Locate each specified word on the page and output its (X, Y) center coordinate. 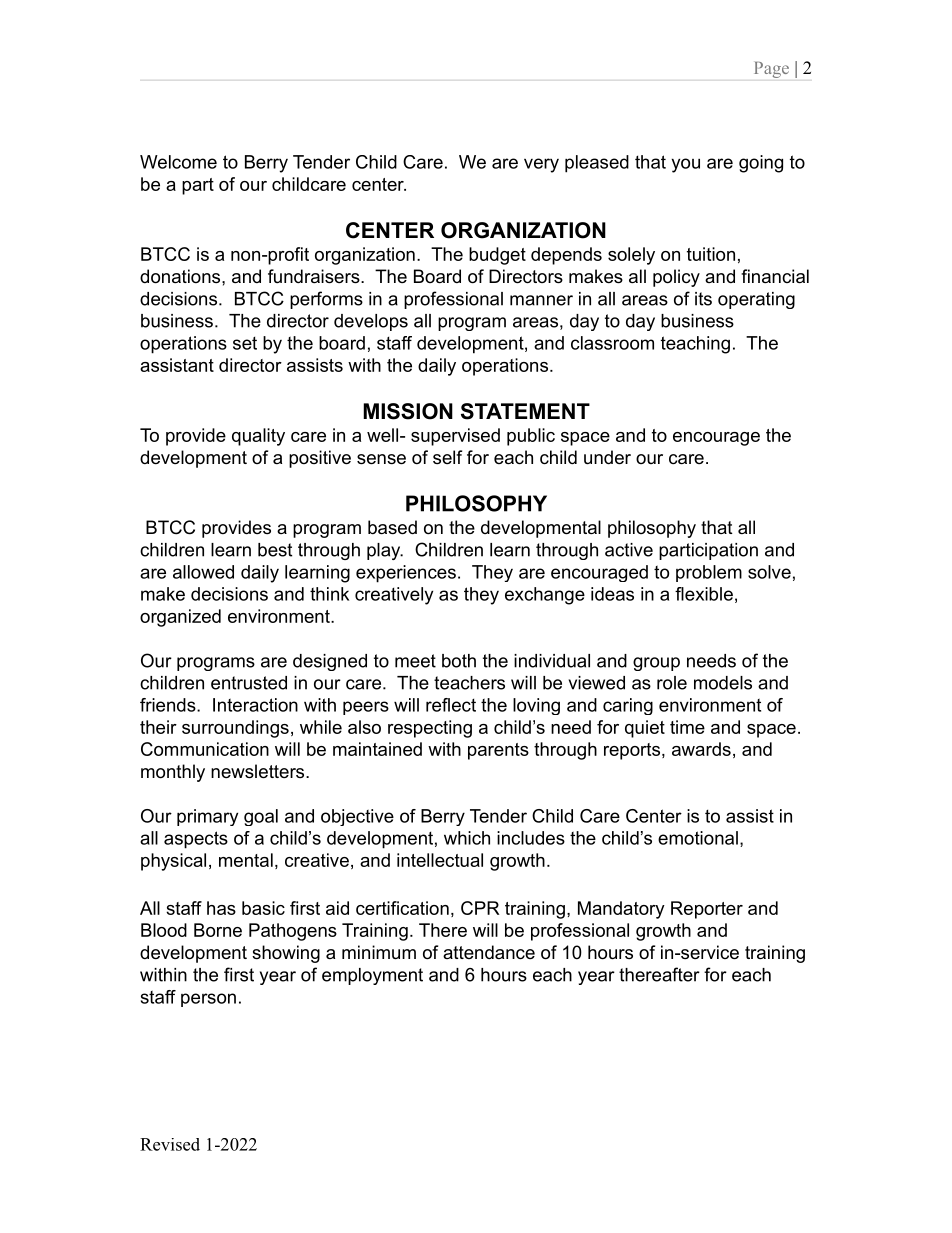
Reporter (707, 910)
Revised (170, 1144)
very (541, 165)
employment (372, 976)
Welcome (178, 162)
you (685, 165)
